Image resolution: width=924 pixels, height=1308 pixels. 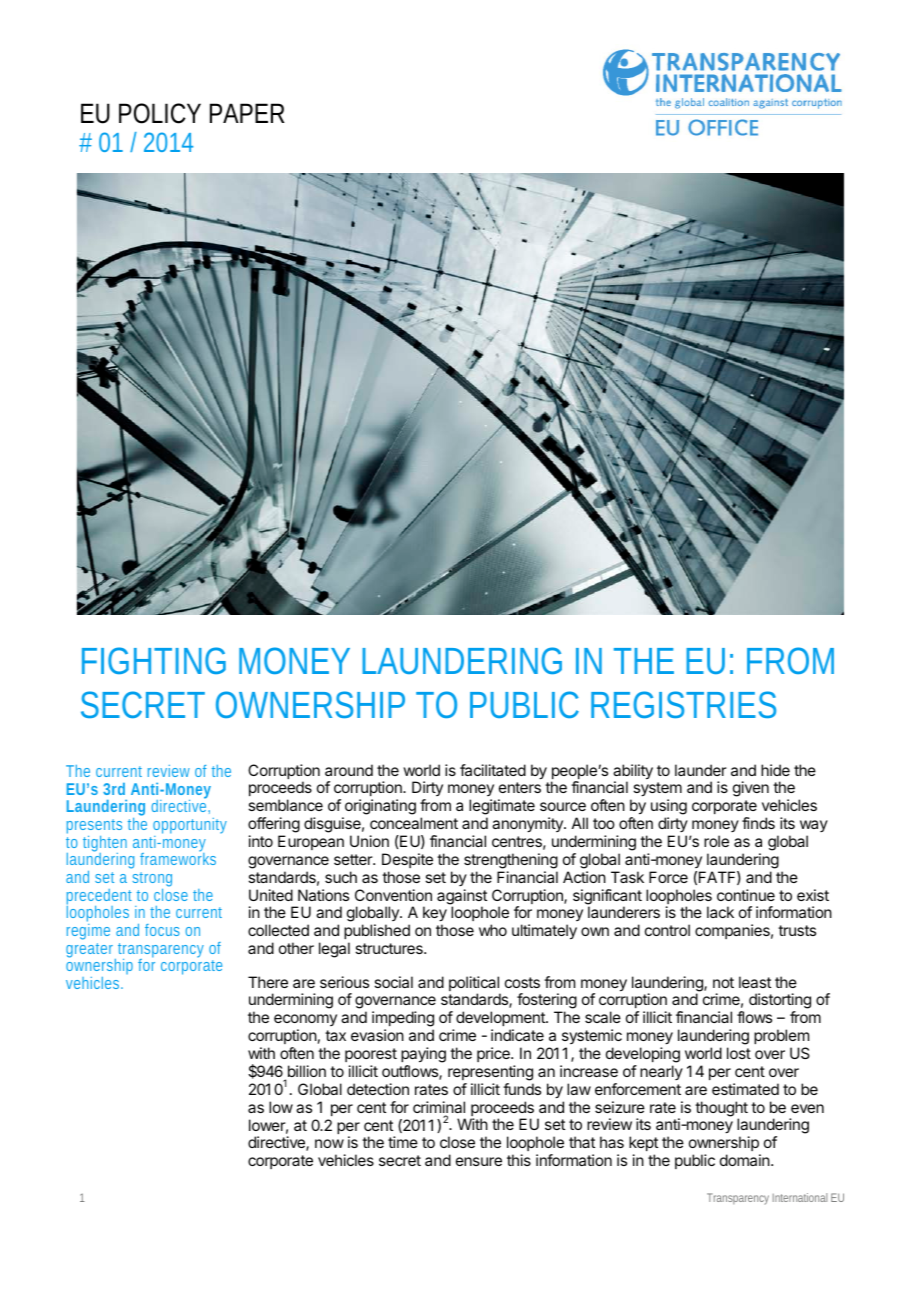 I want to click on REGISTRIES, so click(x=683, y=704).
